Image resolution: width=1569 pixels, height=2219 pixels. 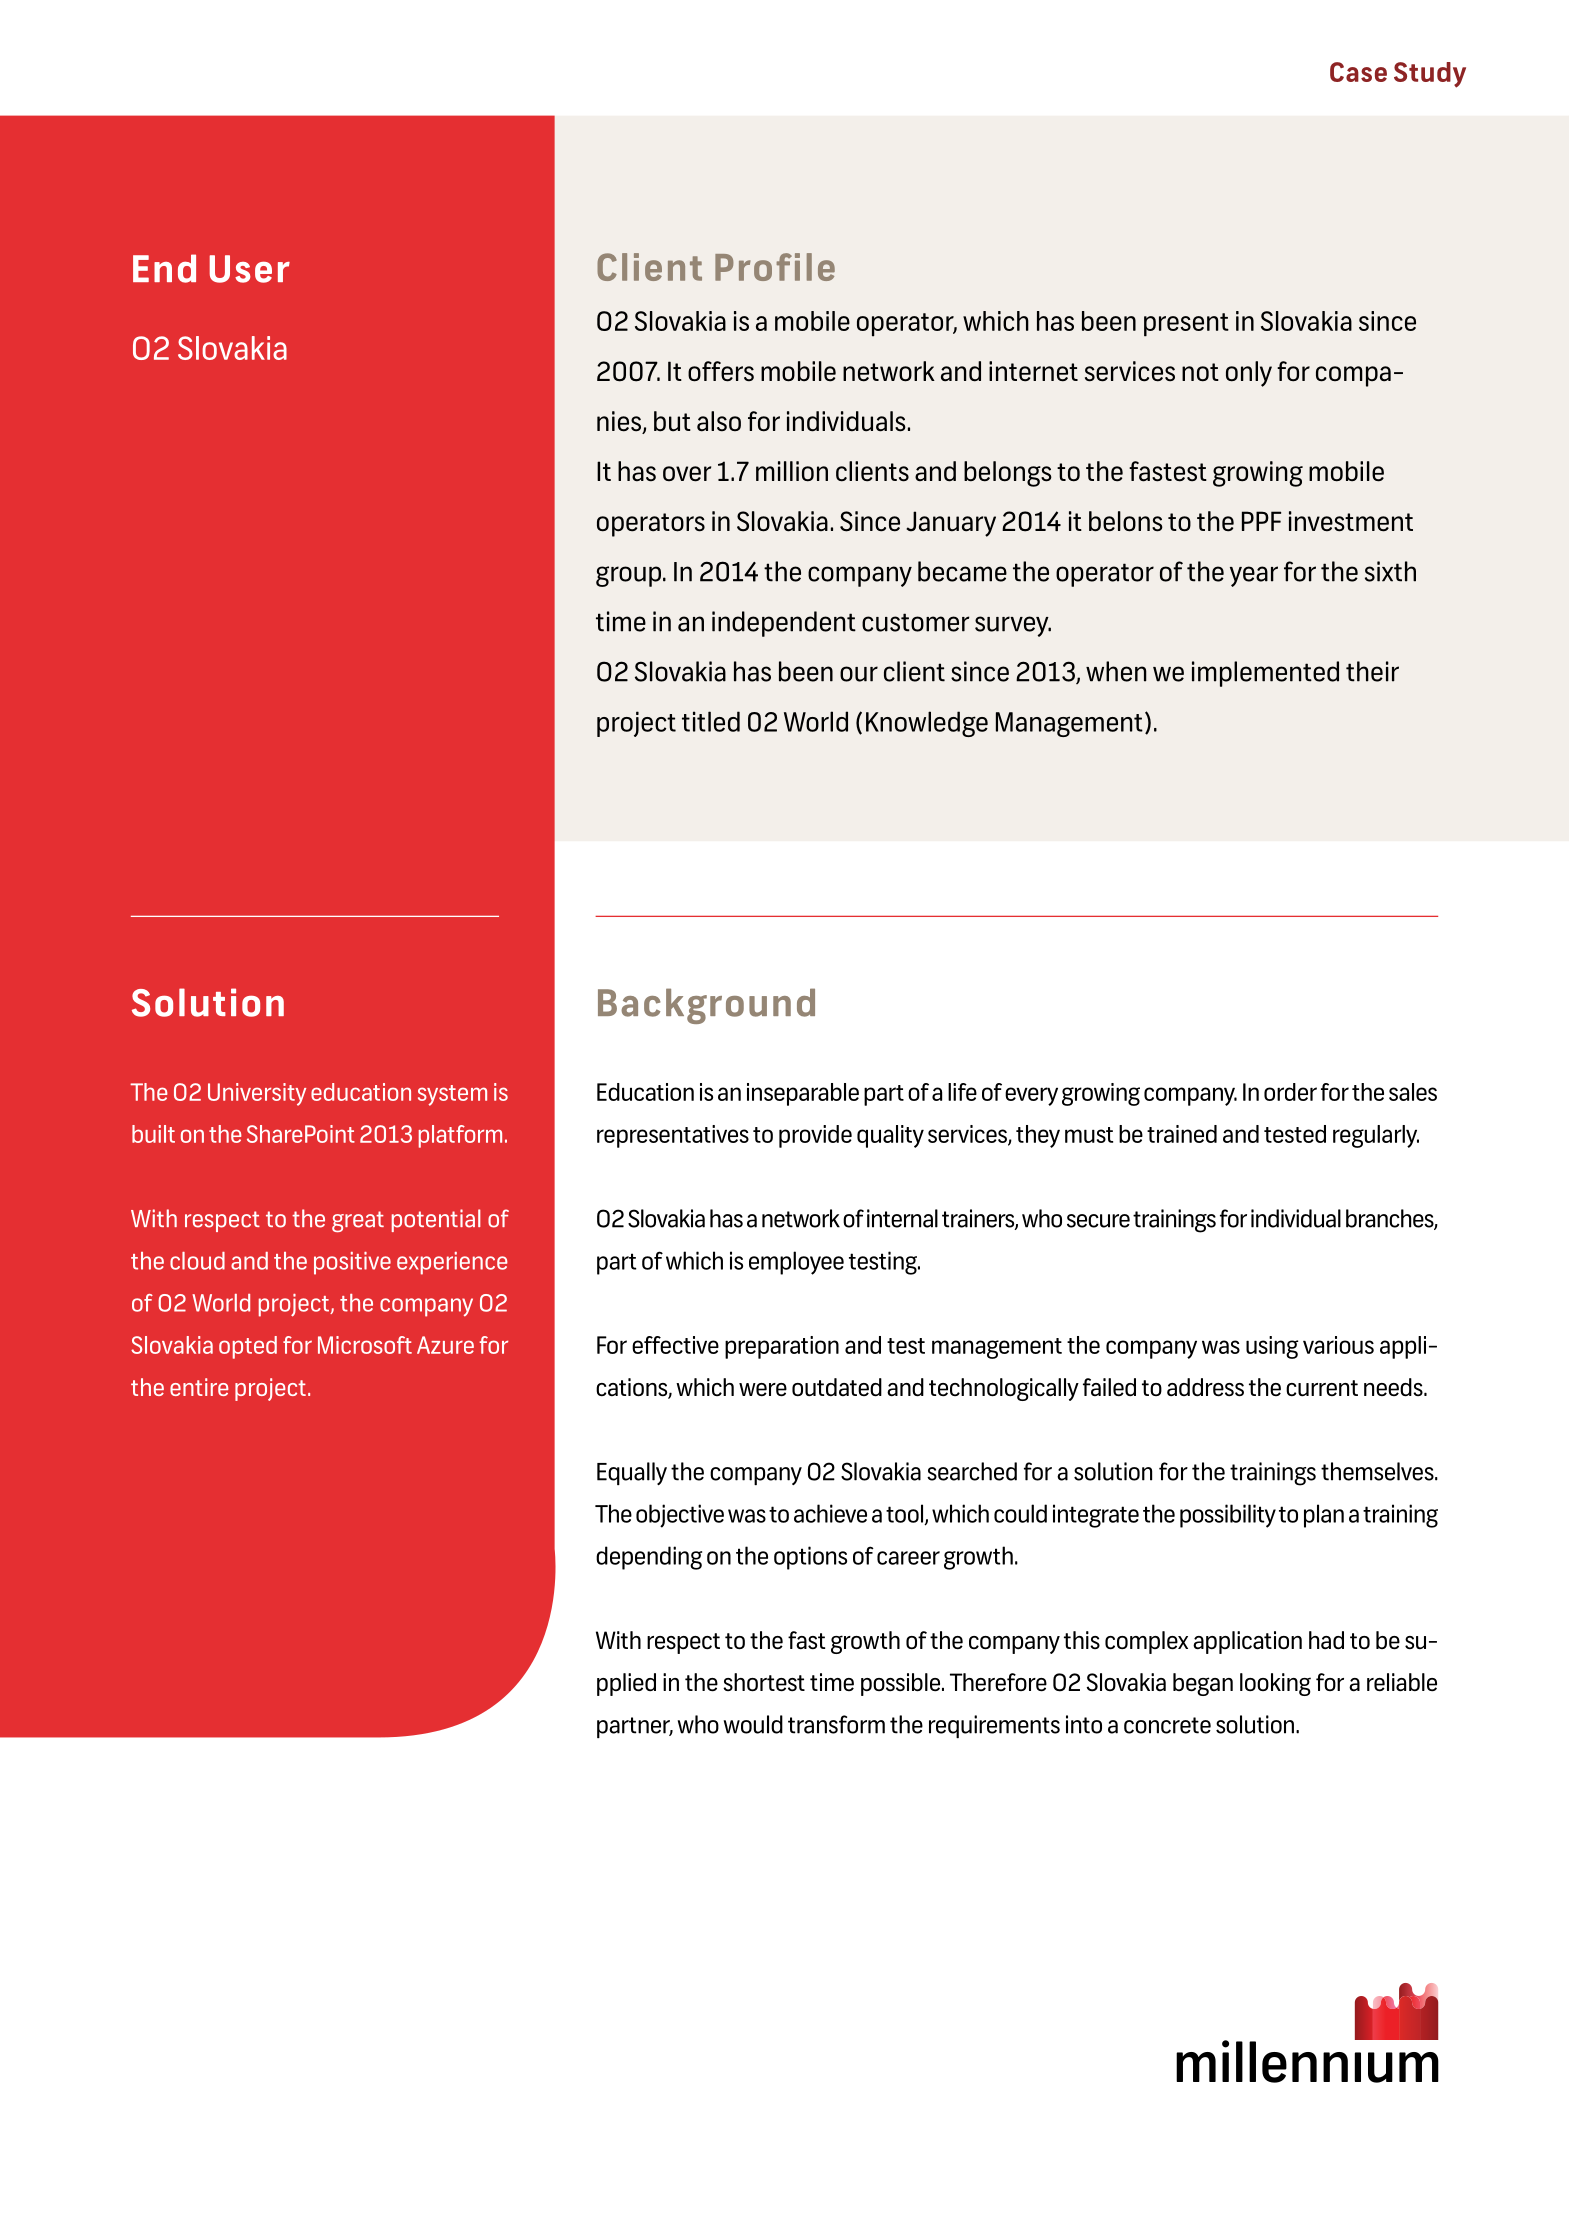 I want to click on Background, so click(x=706, y=1006).
